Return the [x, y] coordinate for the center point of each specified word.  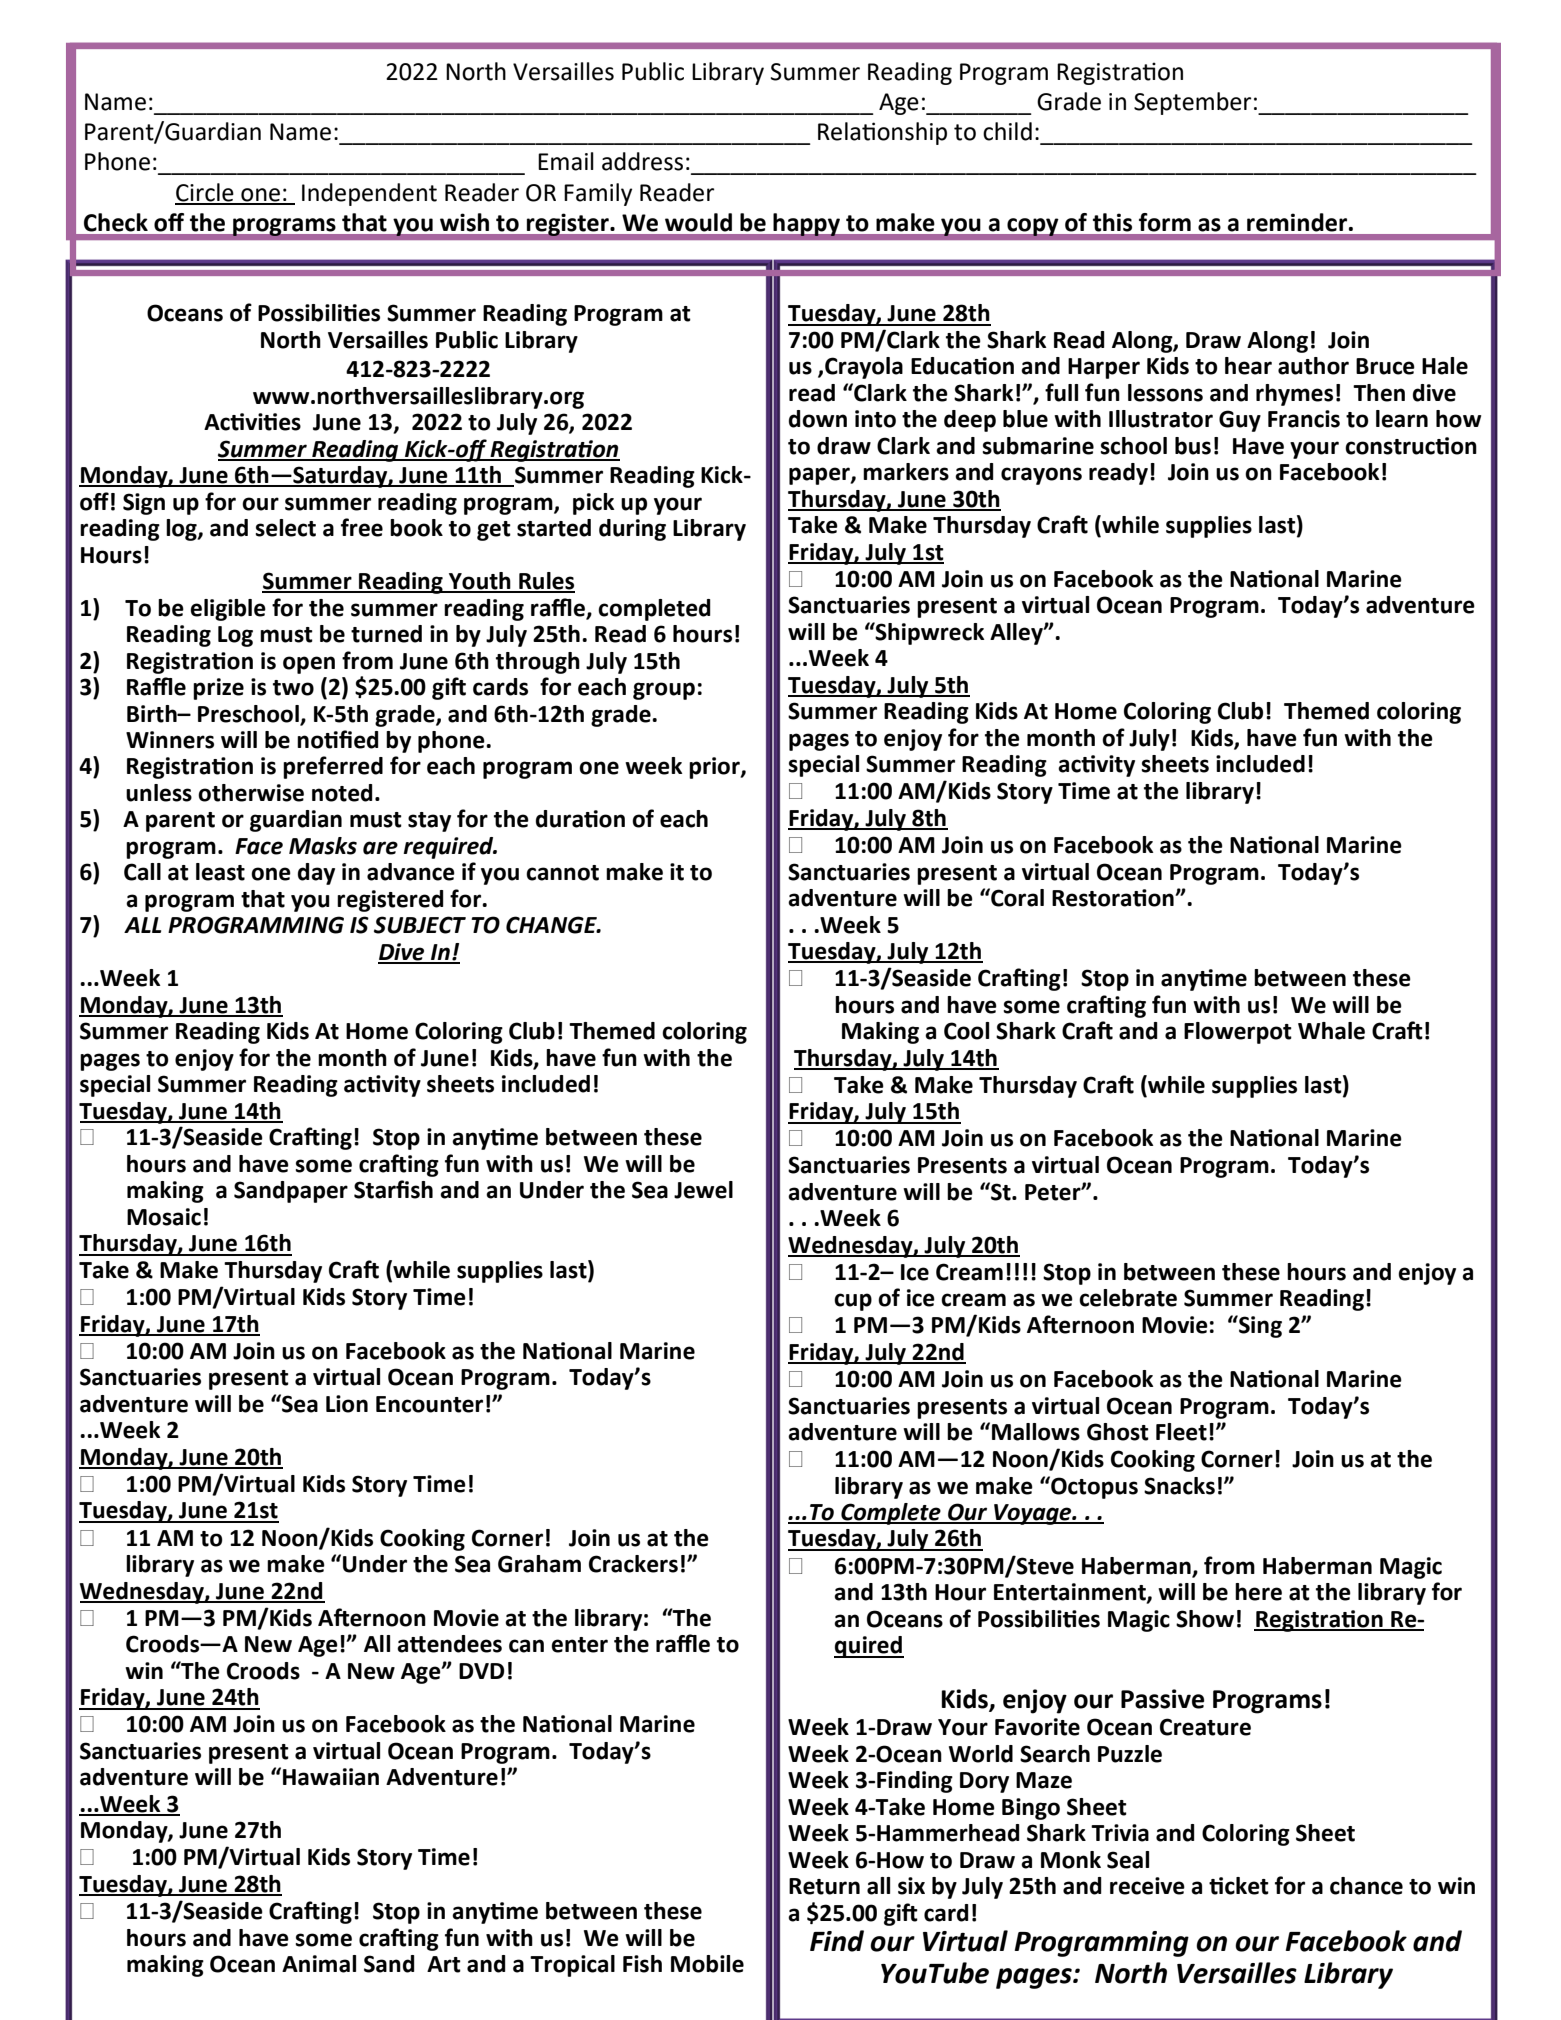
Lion [347, 1404]
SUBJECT [420, 925]
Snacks [1179, 1486]
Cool [966, 1031]
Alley [1017, 634]
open [309, 665]
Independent [369, 194]
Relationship [882, 133]
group [664, 691]
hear [1248, 366]
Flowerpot [1238, 1033]
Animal [319, 1964]
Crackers [633, 1564]
